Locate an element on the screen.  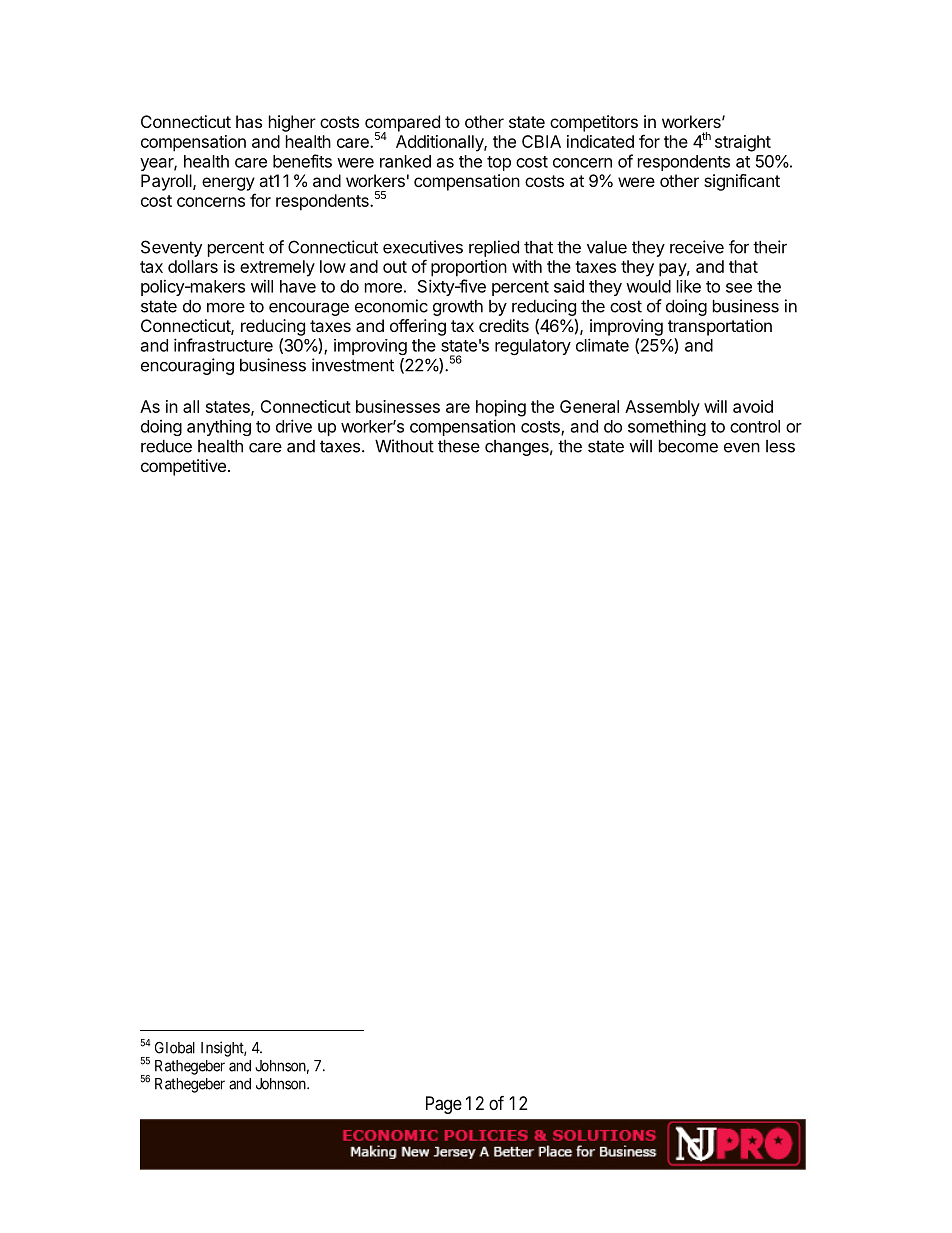
less is located at coordinates (780, 446).
